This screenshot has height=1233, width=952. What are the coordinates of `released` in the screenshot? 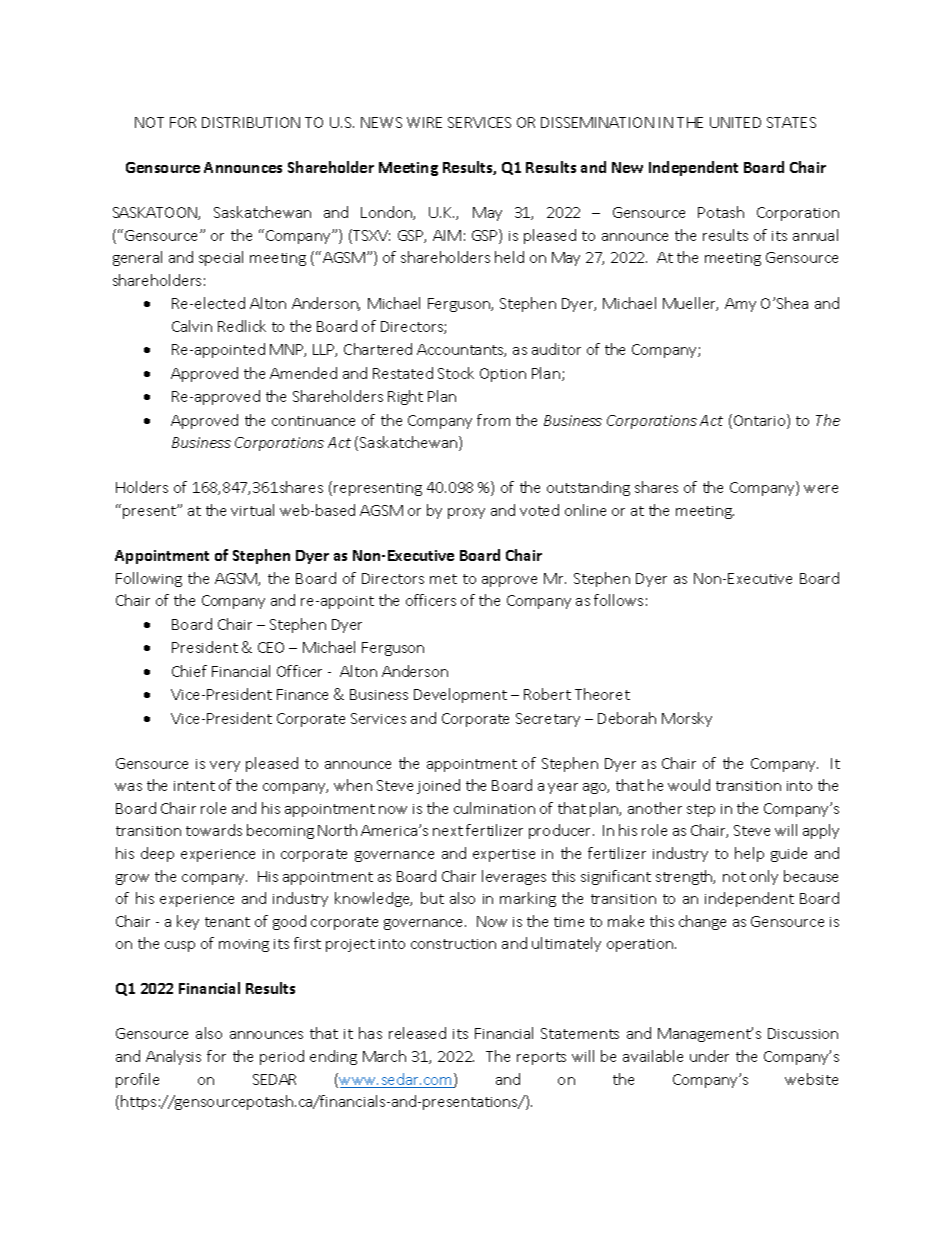 It's located at (417, 1033).
